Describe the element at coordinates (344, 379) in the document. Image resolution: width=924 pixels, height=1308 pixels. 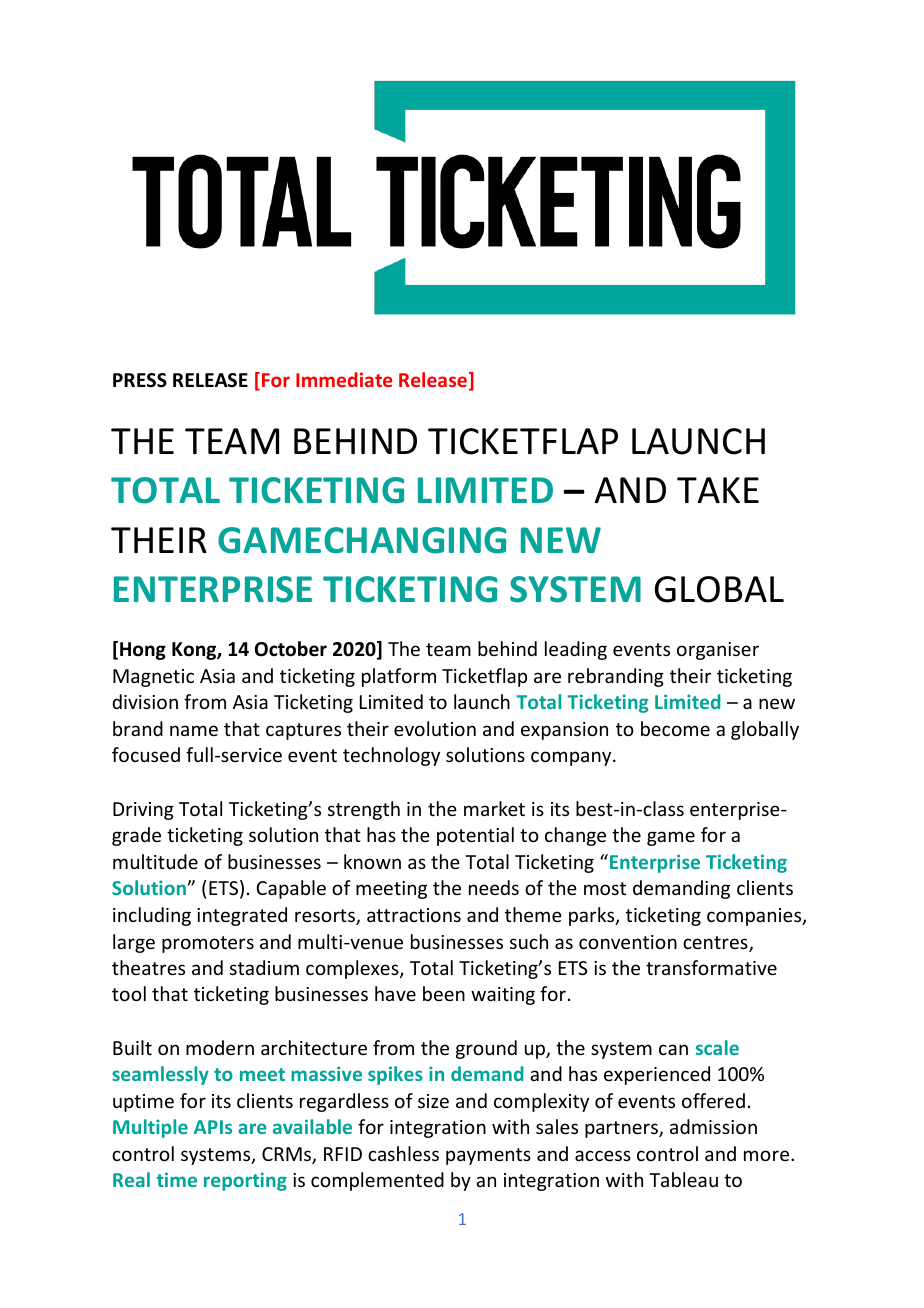
I see `Immediate` at that location.
